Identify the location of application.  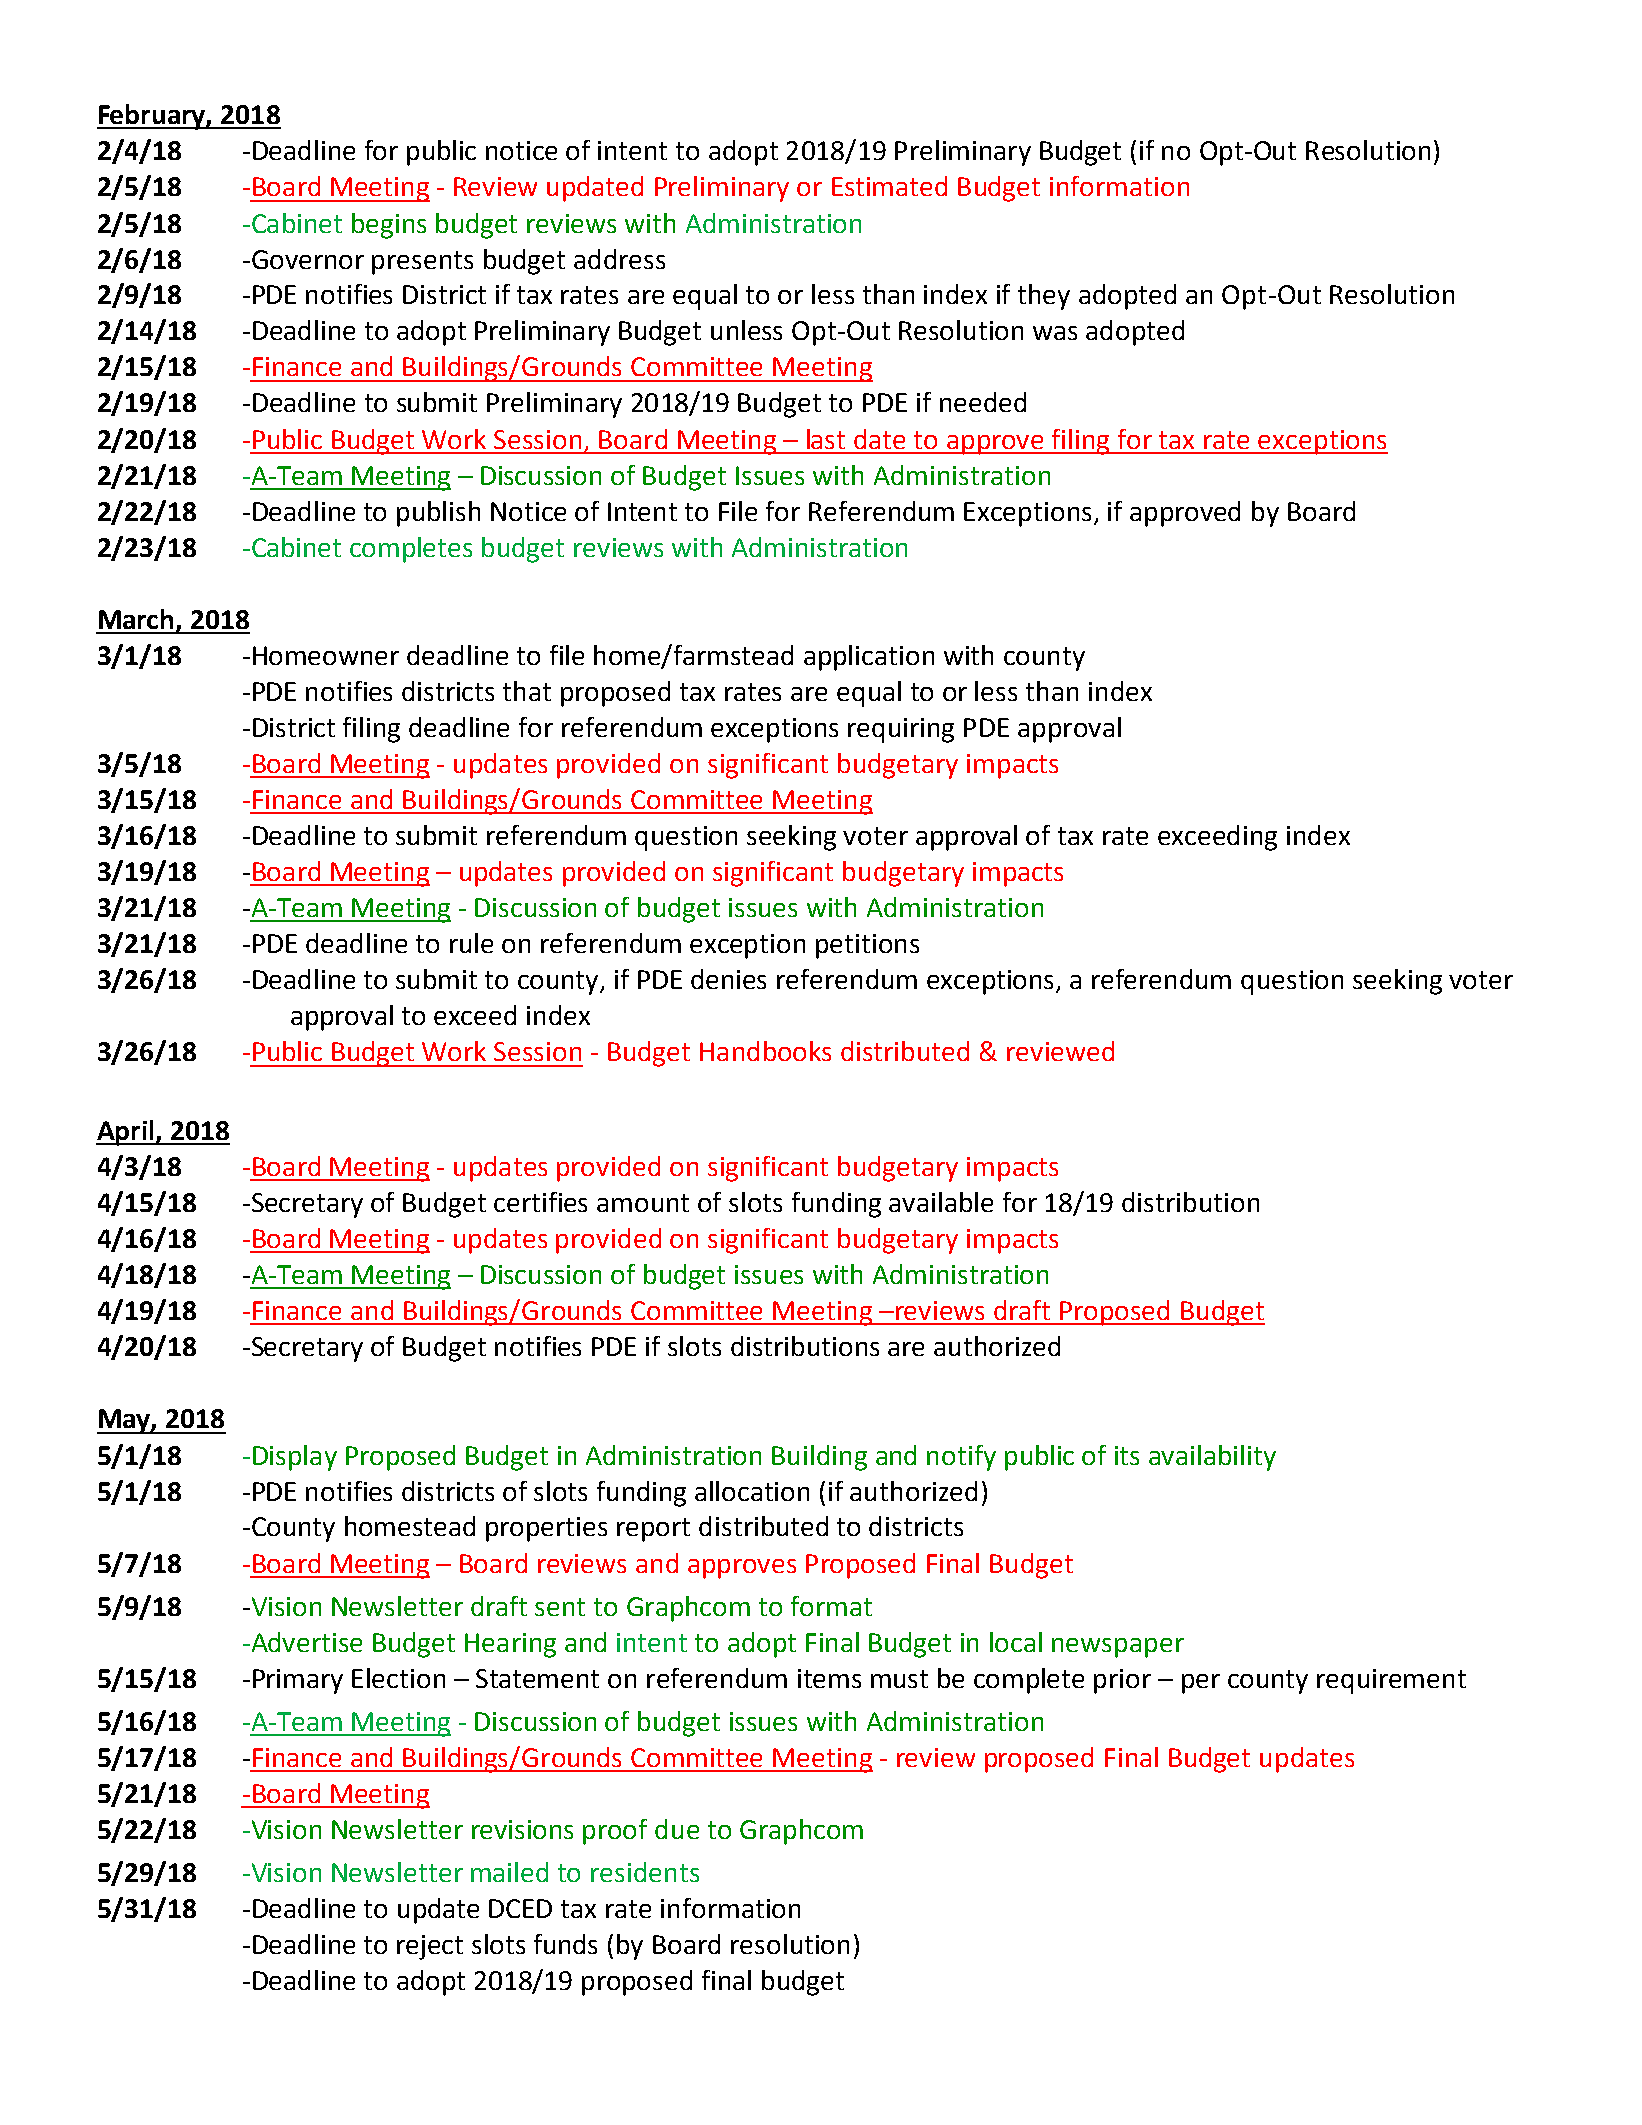
(869, 658).
